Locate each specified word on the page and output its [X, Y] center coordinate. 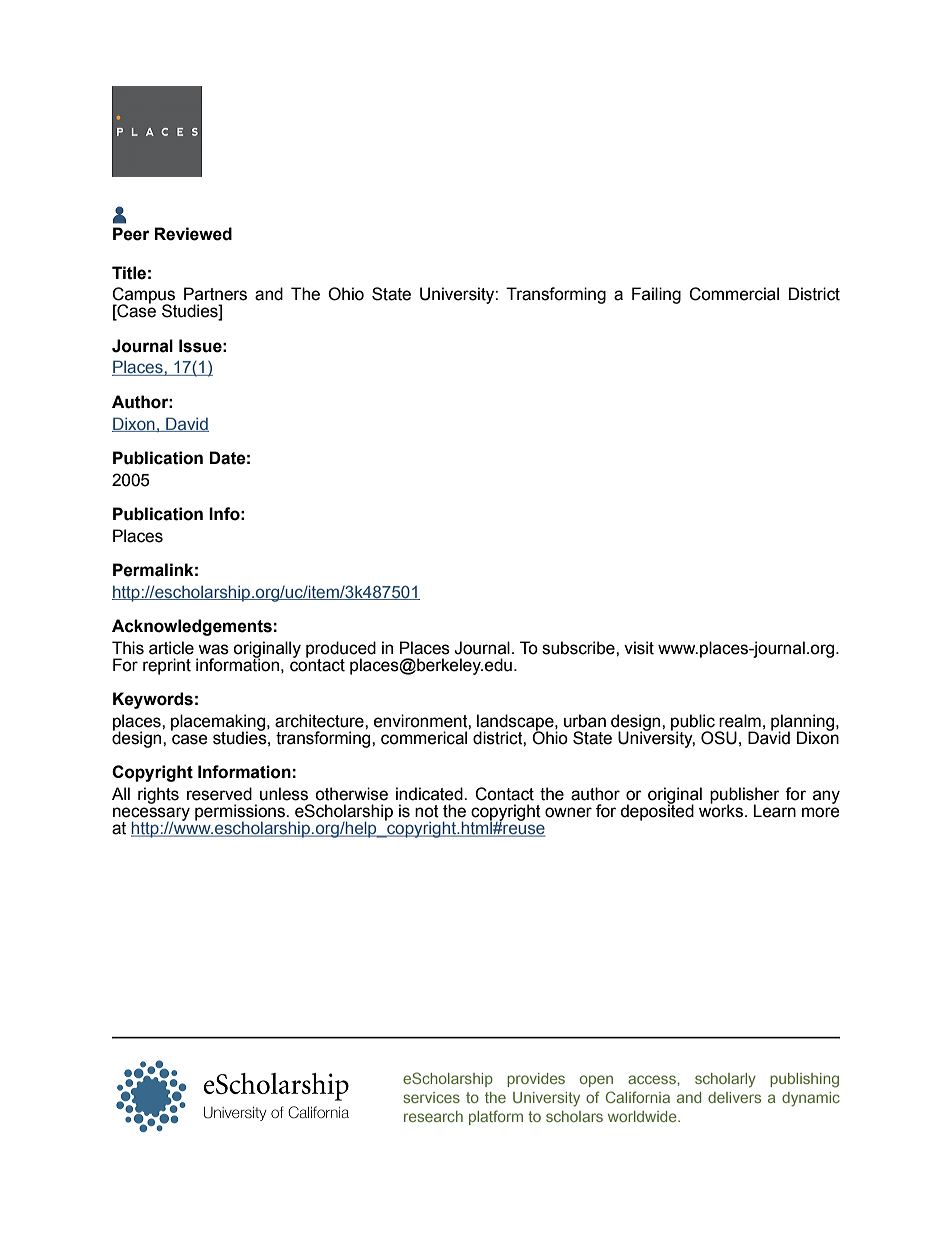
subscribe [579, 648]
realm [740, 721]
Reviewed [193, 234]
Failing [656, 295]
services [431, 1097]
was [213, 649]
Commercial [734, 294]
